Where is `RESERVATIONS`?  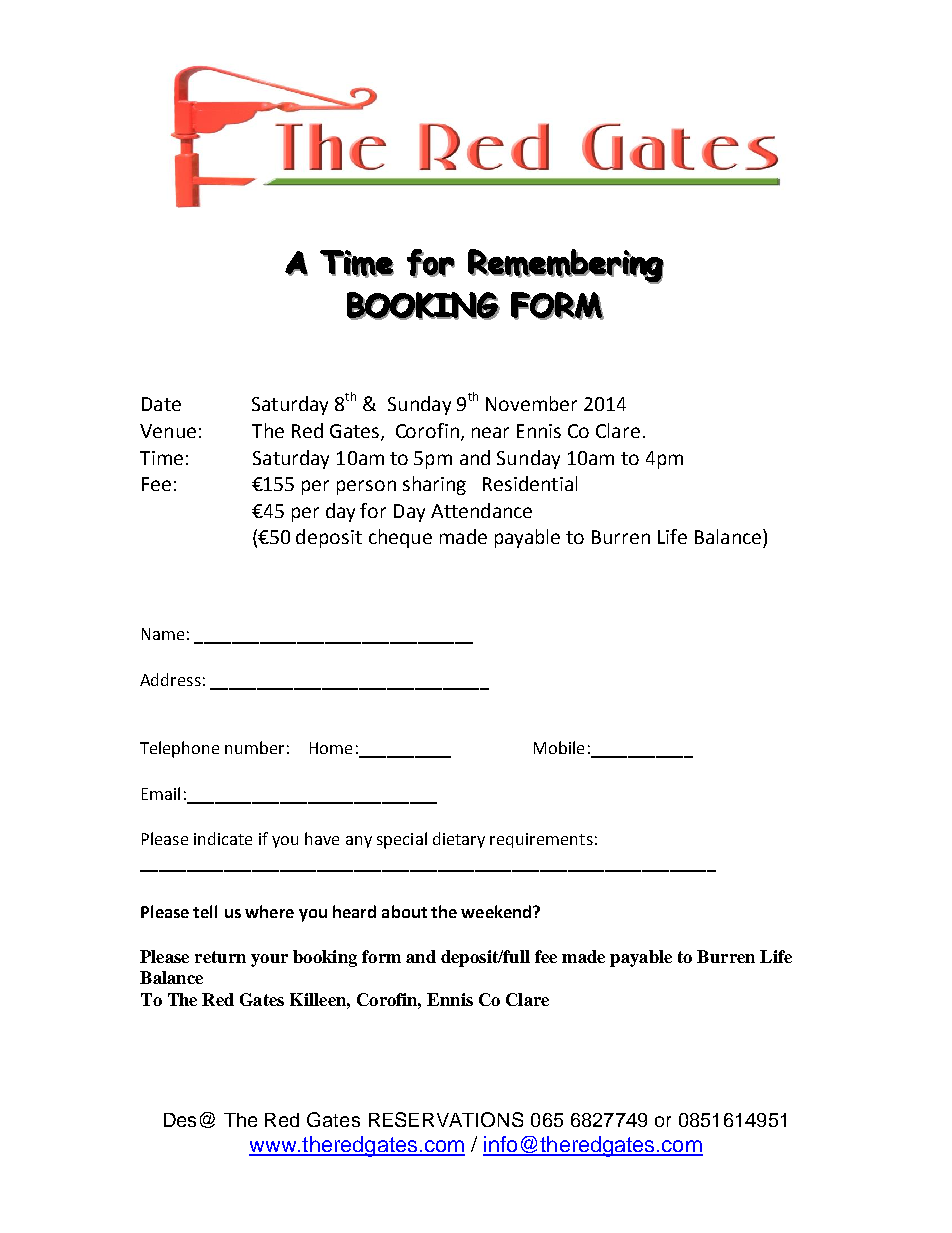 RESERVATIONS is located at coordinates (446, 1119).
